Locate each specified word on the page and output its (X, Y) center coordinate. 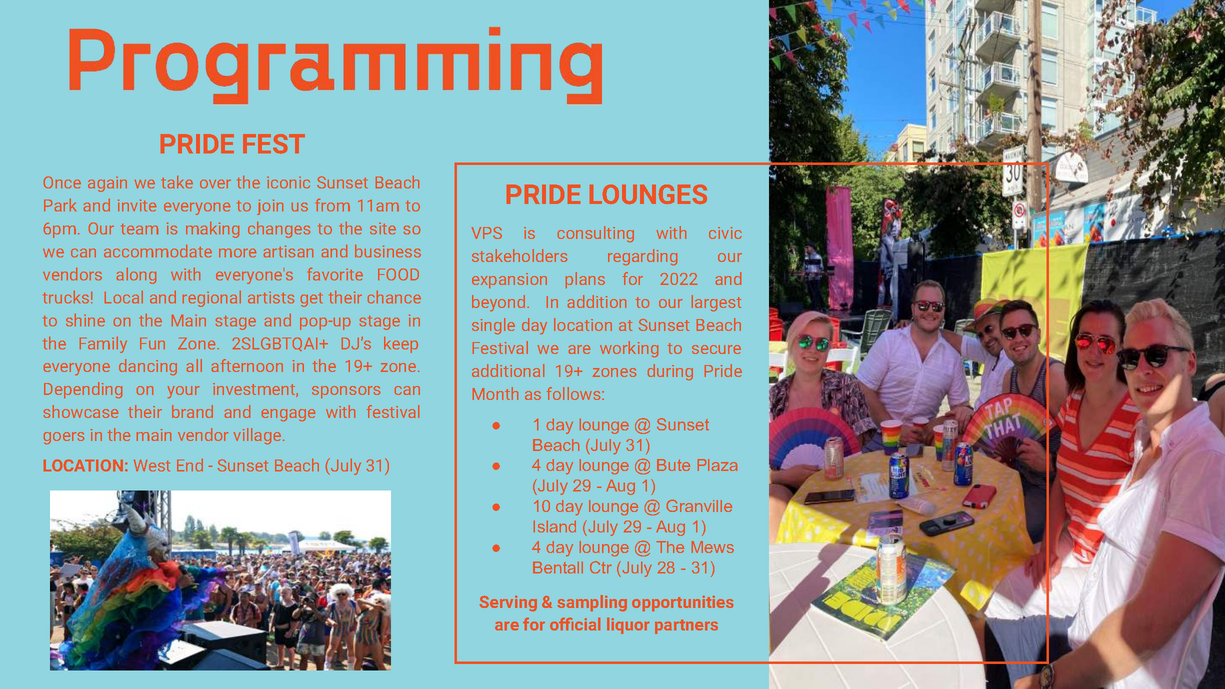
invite (137, 205)
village (259, 436)
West (152, 465)
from (333, 205)
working (629, 349)
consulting (596, 234)
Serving (508, 603)
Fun (152, 343)
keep (401, 345)
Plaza (717, 465)
